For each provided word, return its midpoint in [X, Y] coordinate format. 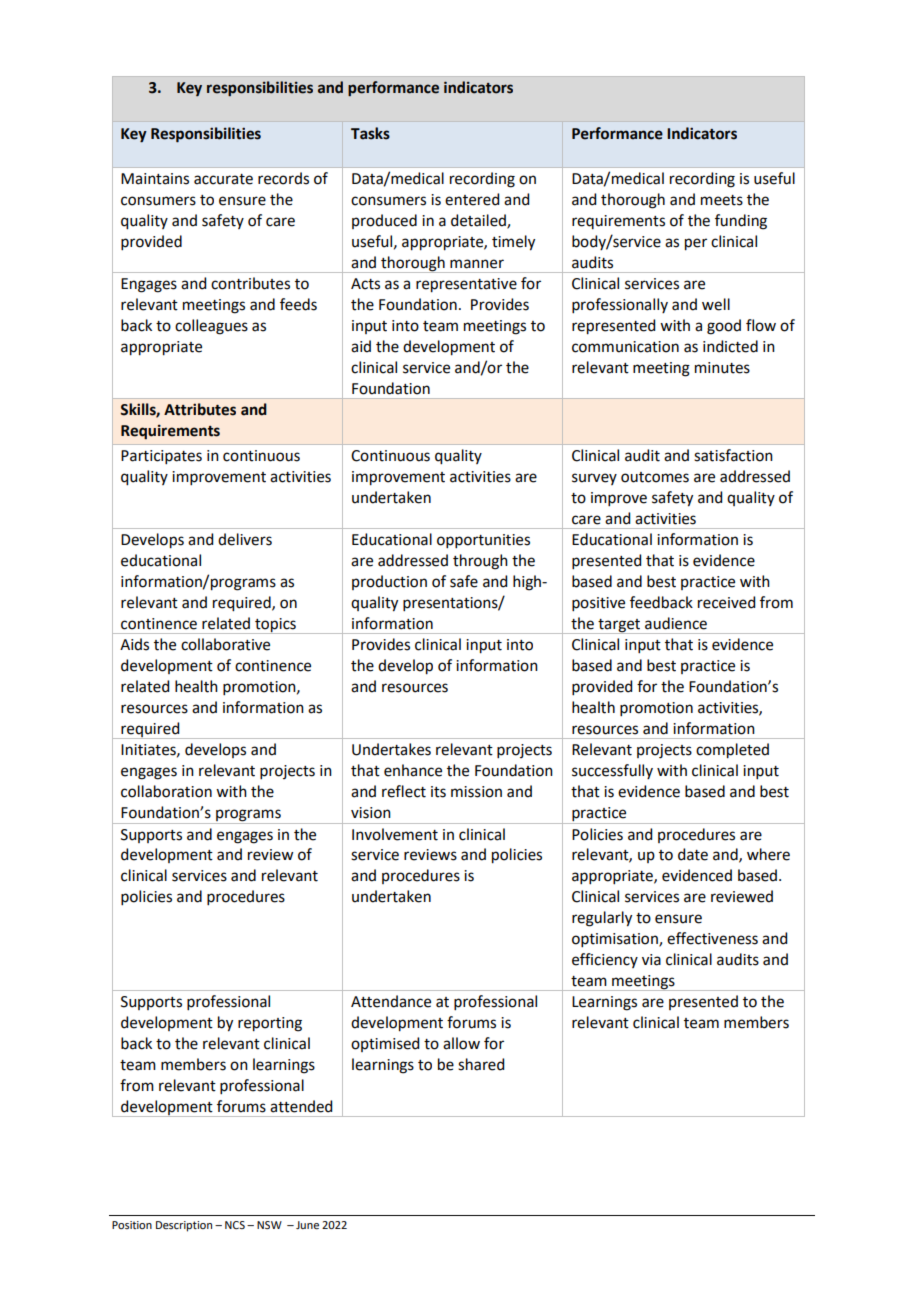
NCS [235, 1225]
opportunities [483, 541]
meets [722, 200]
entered [472, 199]
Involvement [395, 834]
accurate [223, 179]
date [693, 854]
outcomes [655, 477]
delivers [245, 539]
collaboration [166, 791]
